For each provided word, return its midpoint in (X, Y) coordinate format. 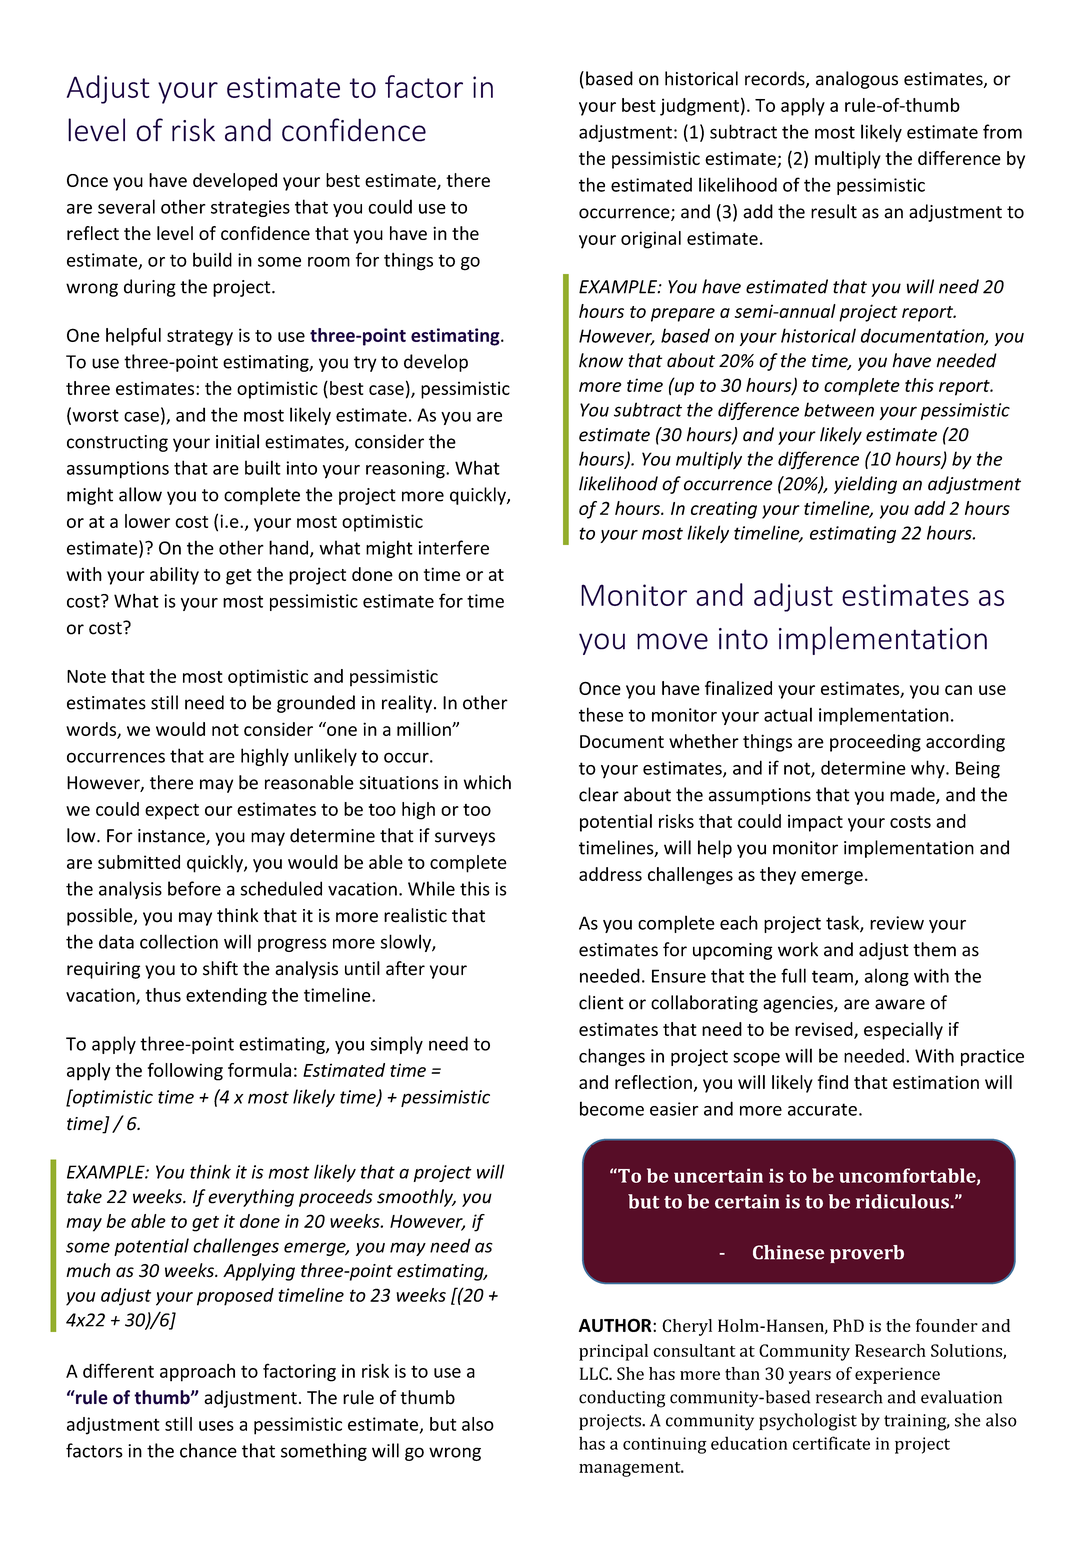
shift (220, 968)
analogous (857, 80)
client (601, 1002)
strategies (250, 208)
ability (174, 576)
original (651, 240)
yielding (865, 485)
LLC (595, 1373)
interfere (454, 547)
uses (216, 1426)
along (887, 977)
